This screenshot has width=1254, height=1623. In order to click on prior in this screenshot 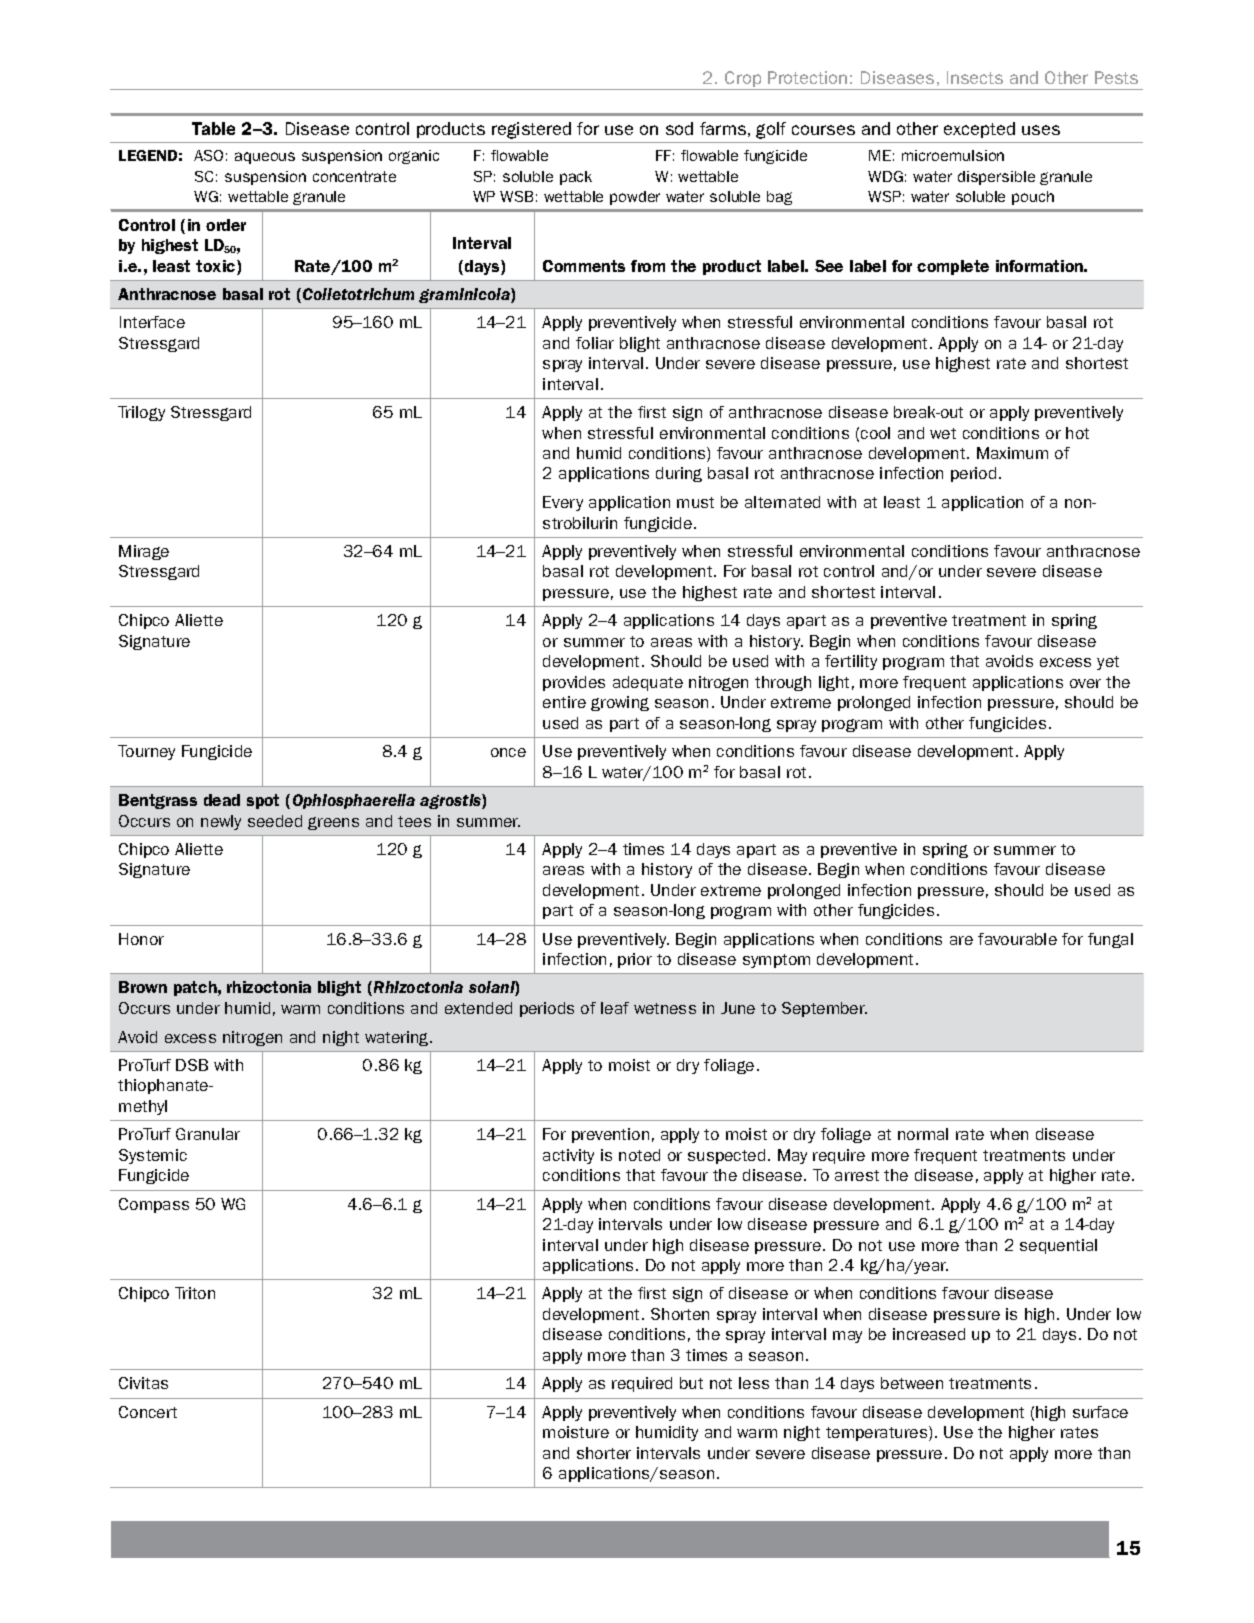, I will do `click(635, 960)`.
